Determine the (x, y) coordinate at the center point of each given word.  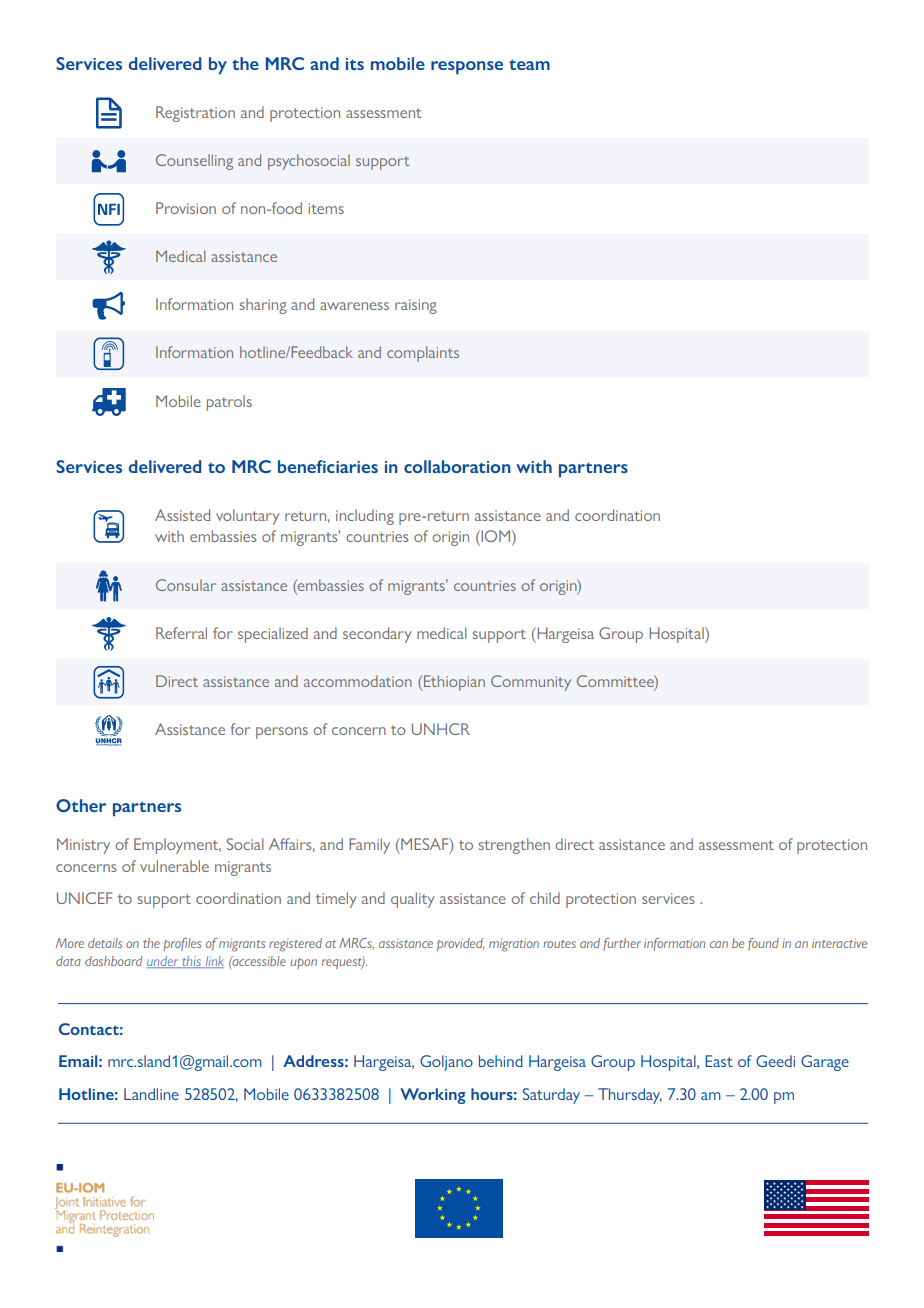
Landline (151, 1094)
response (467, 68)
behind (501, 1061)
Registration (195, 114)
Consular (186, 585)
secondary (377, 635)
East (719, 1061)
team (529, 64)
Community (531, 683)
